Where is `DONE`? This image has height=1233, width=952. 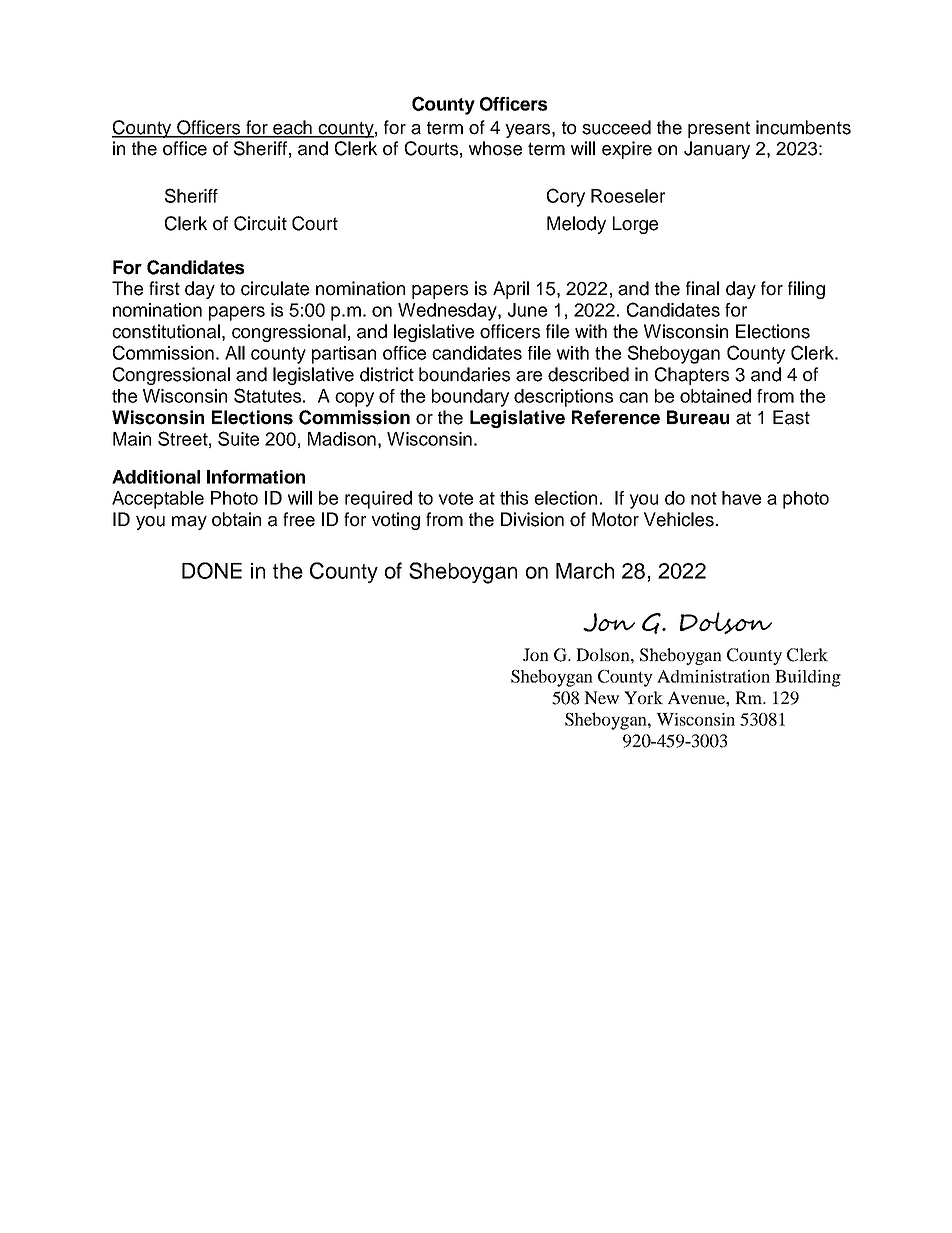
DONE is located at coordinates (212, 570).
